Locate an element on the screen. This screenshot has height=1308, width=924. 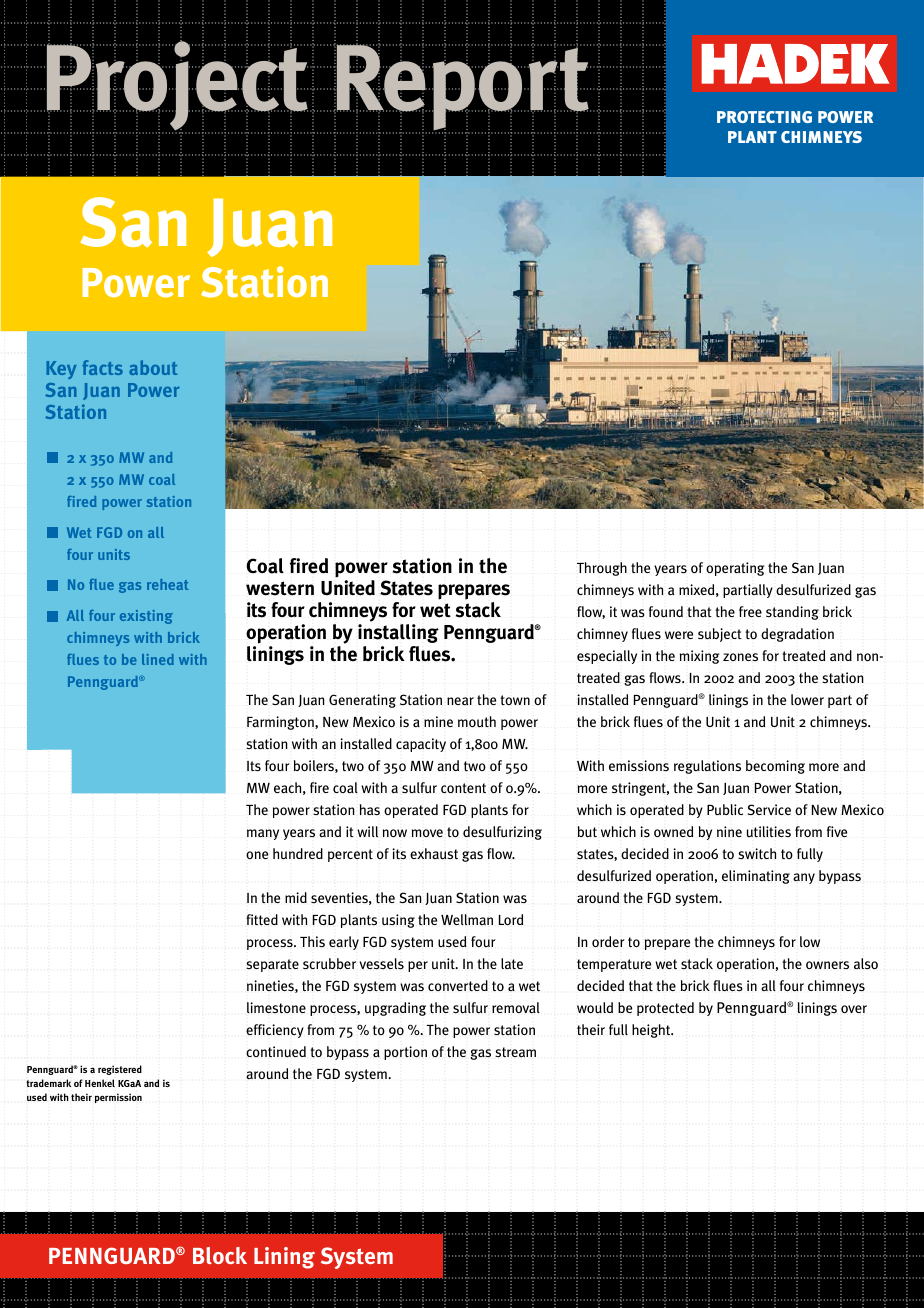
portion is located at coordinates (405, 1053).
